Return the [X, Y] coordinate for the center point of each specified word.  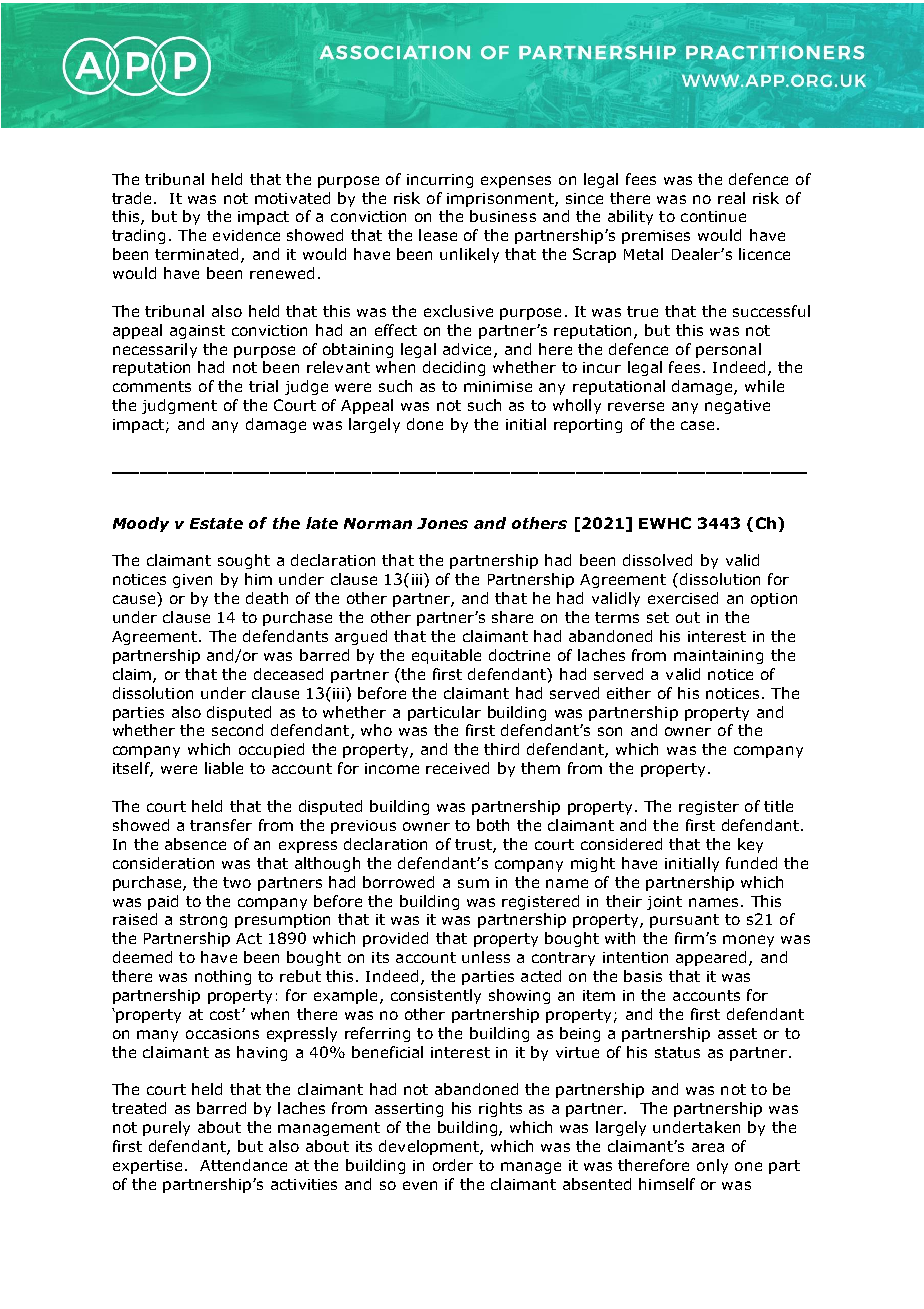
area [708, 1147]
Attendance [243, 1165]
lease [438, 235]
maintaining [718, 657]
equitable [446, 656]
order [453, 1165]
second [237, 730]
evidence [246, 235]
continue [713, 216]
